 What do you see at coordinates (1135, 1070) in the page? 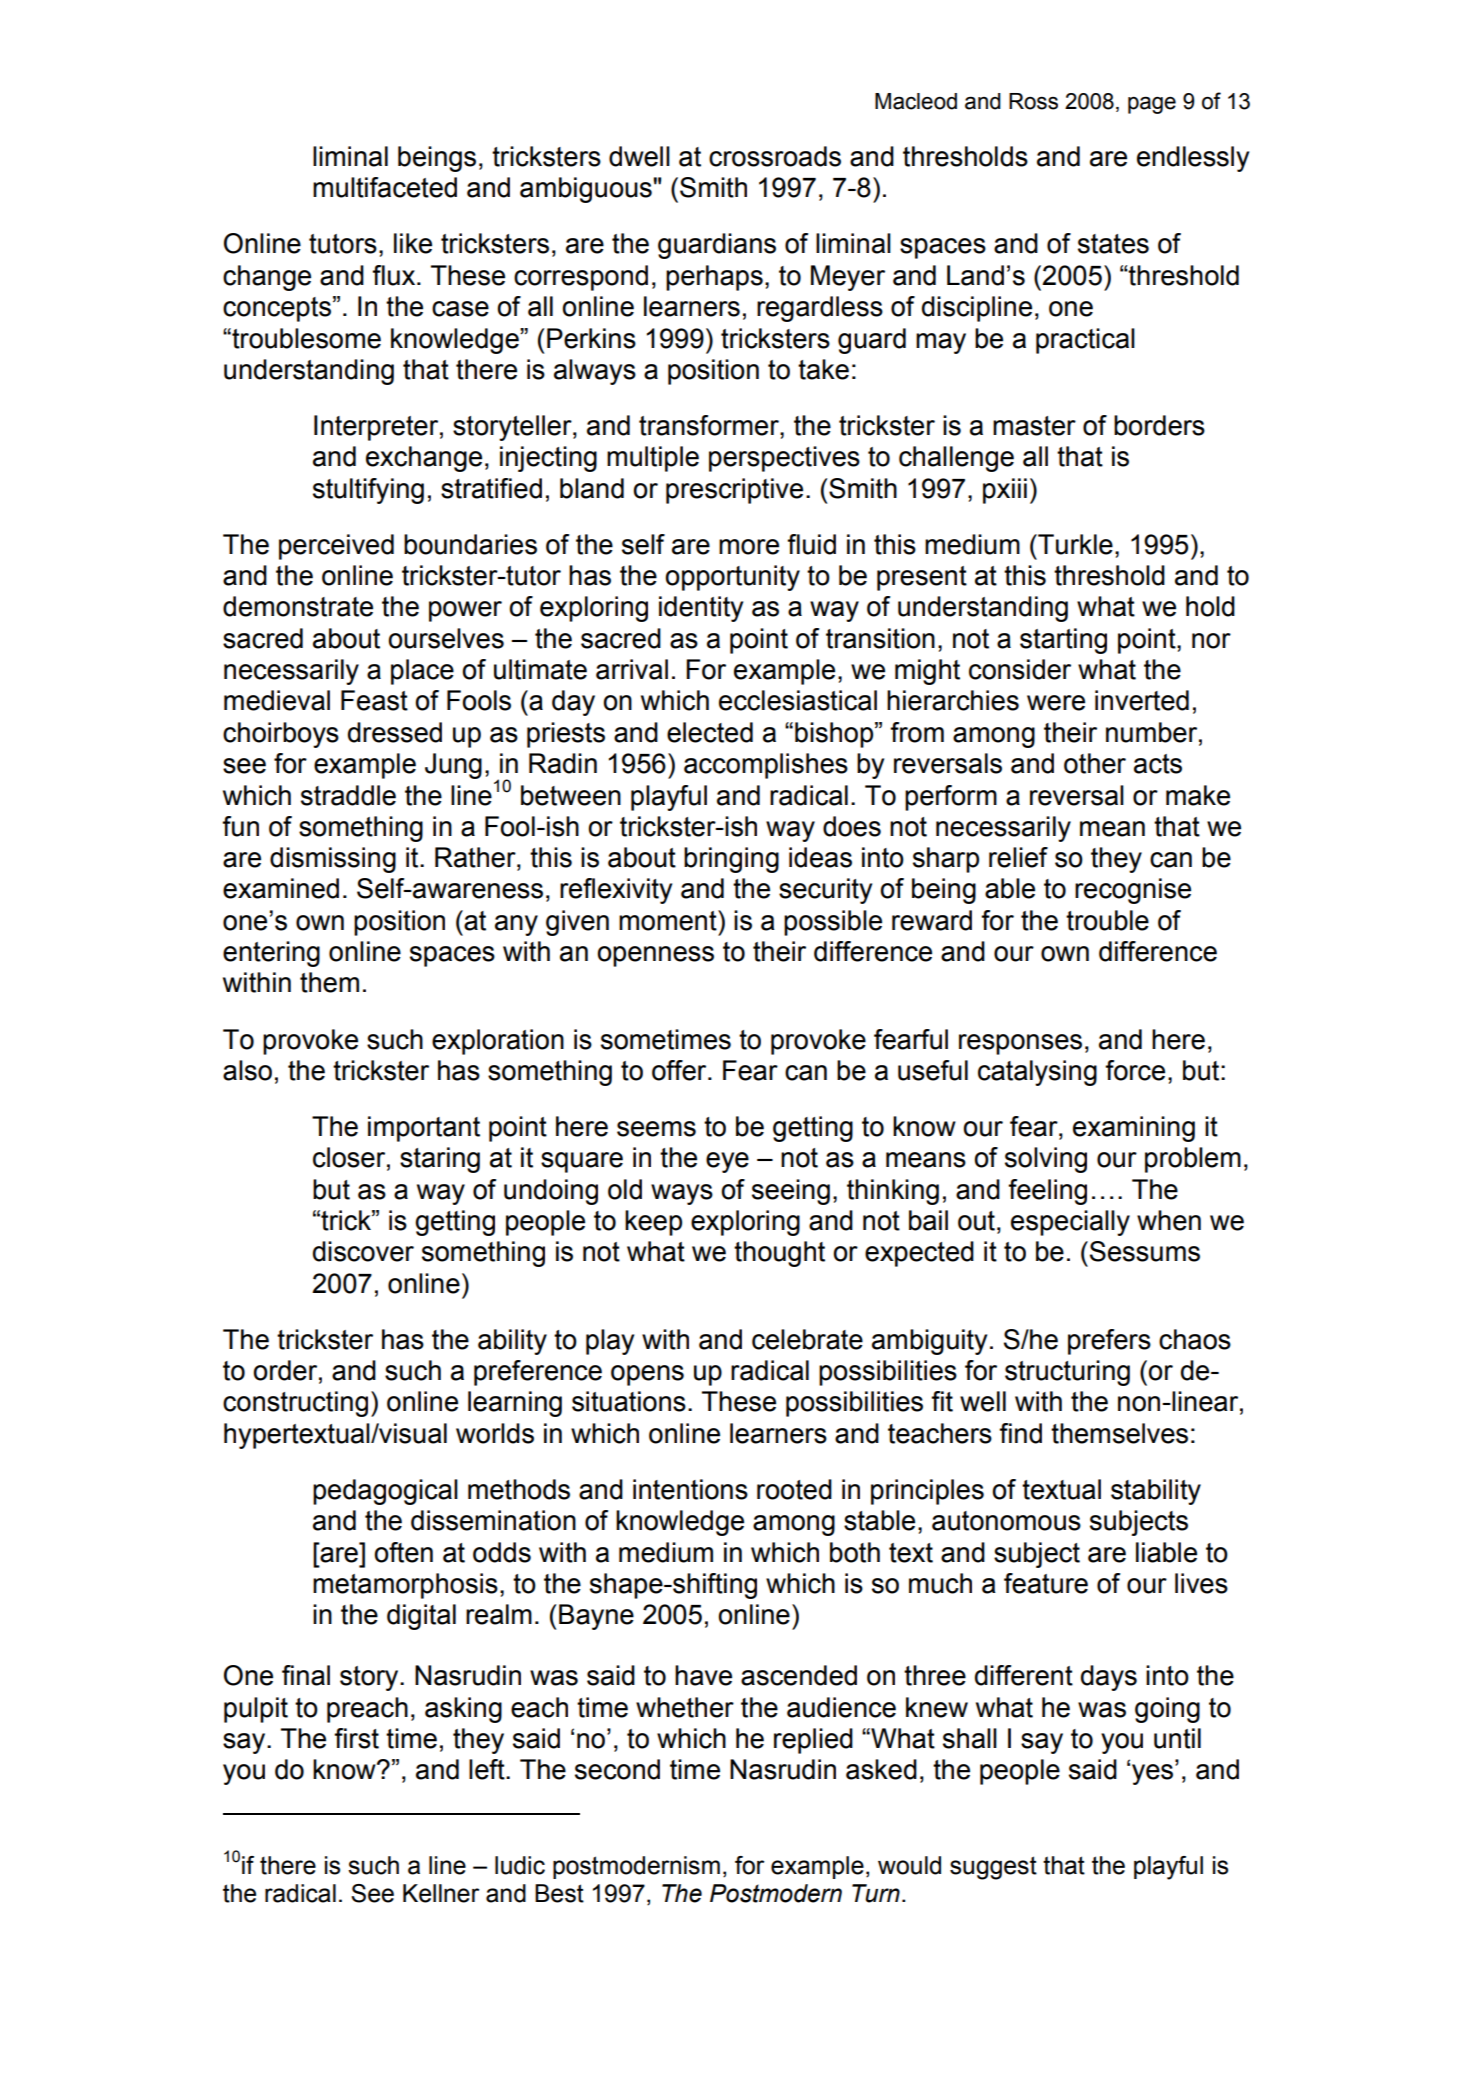
I see `force` at bounding box center [1135, 1070].
